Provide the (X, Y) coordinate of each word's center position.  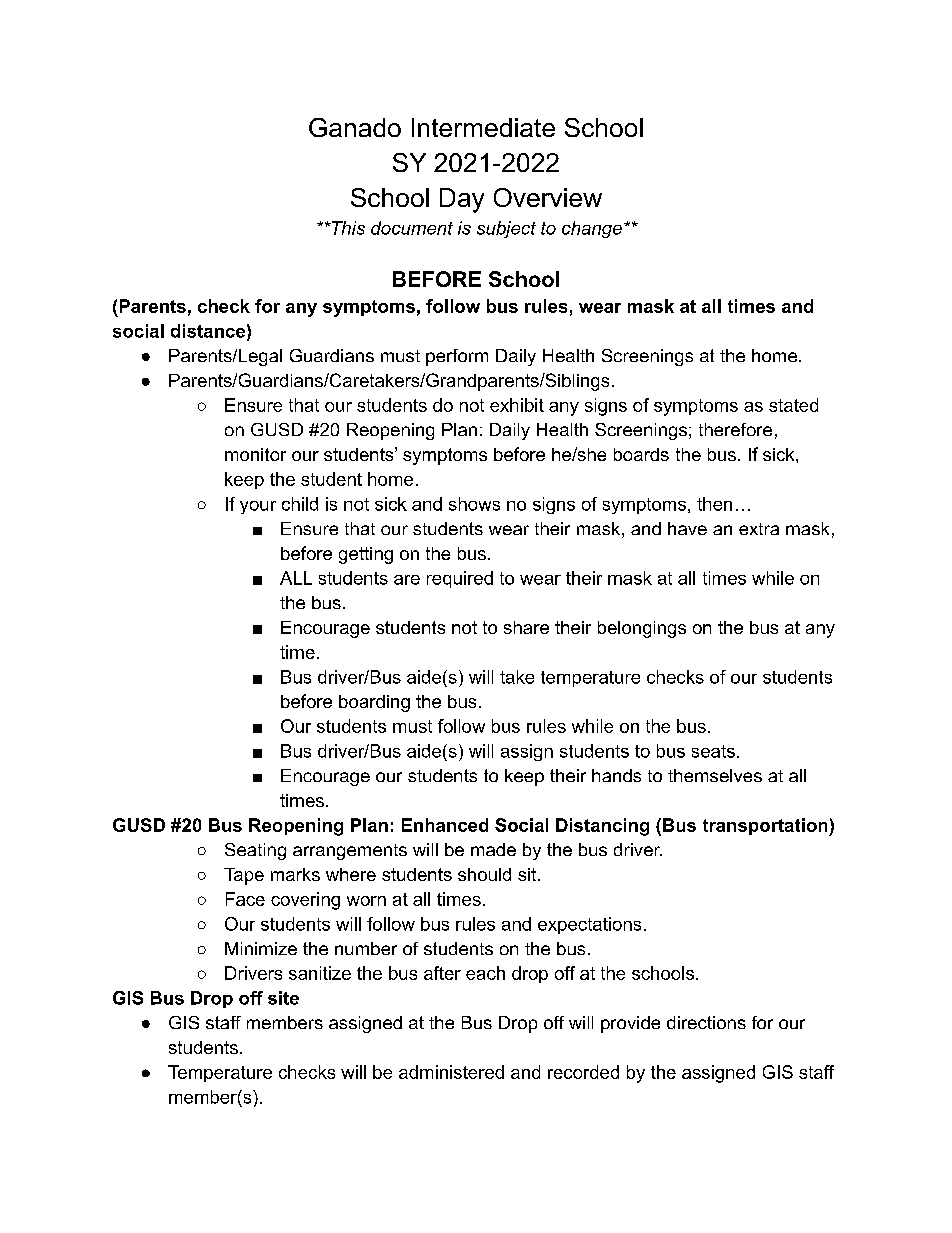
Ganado (355, 127)
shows (474, 504)
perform (457, 357)
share (526, 627)
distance (208, 331)
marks (295, 874)
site (283, 998)
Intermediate (483, 127)
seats (713, 751)
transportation (766, 827)
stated (793, 405)
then (714, 504)
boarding (374, 703)
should (484, 874)
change (592, 229)
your (258, 507)
